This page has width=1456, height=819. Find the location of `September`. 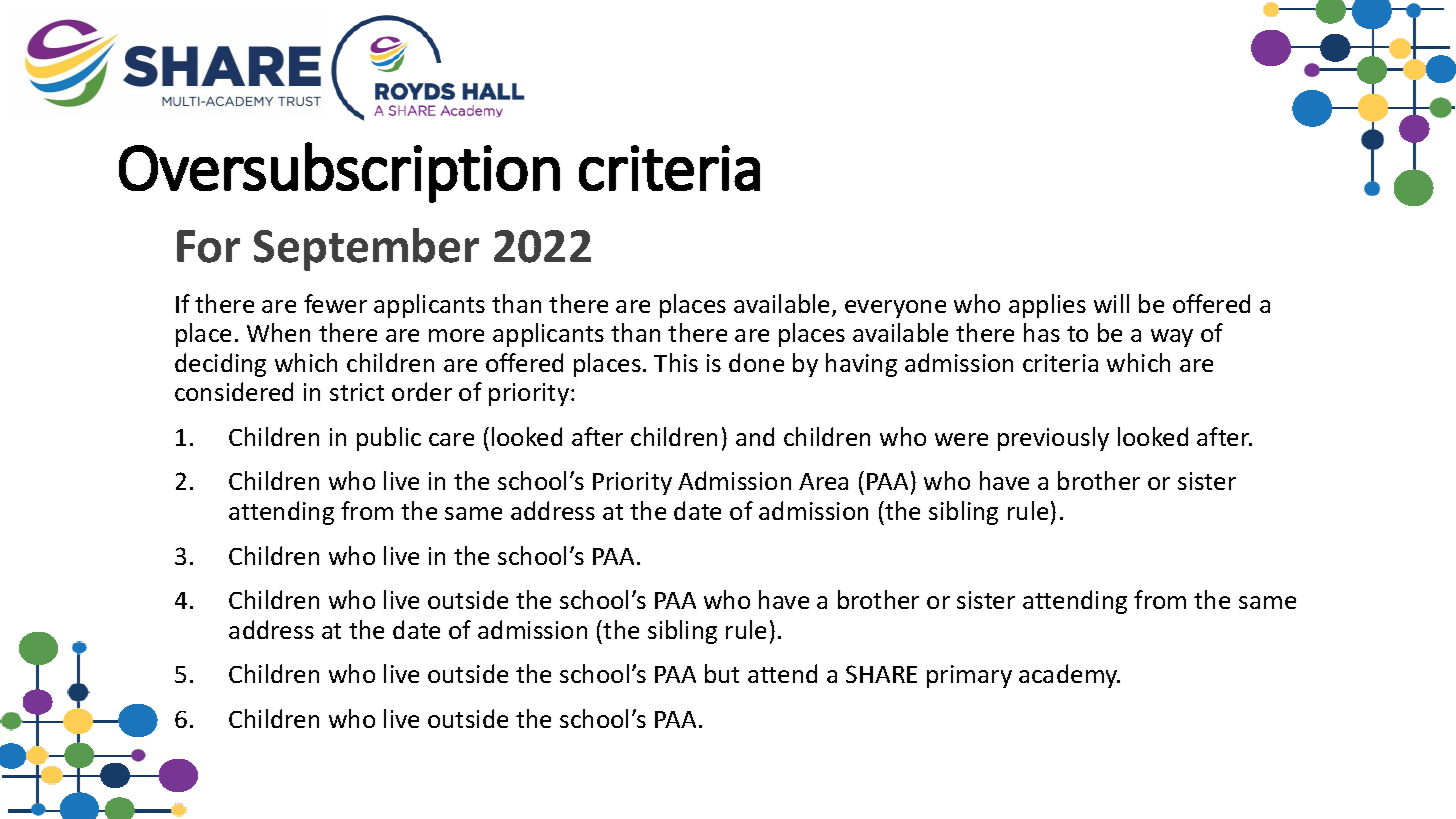

September is located at coordinates (366, 249).
